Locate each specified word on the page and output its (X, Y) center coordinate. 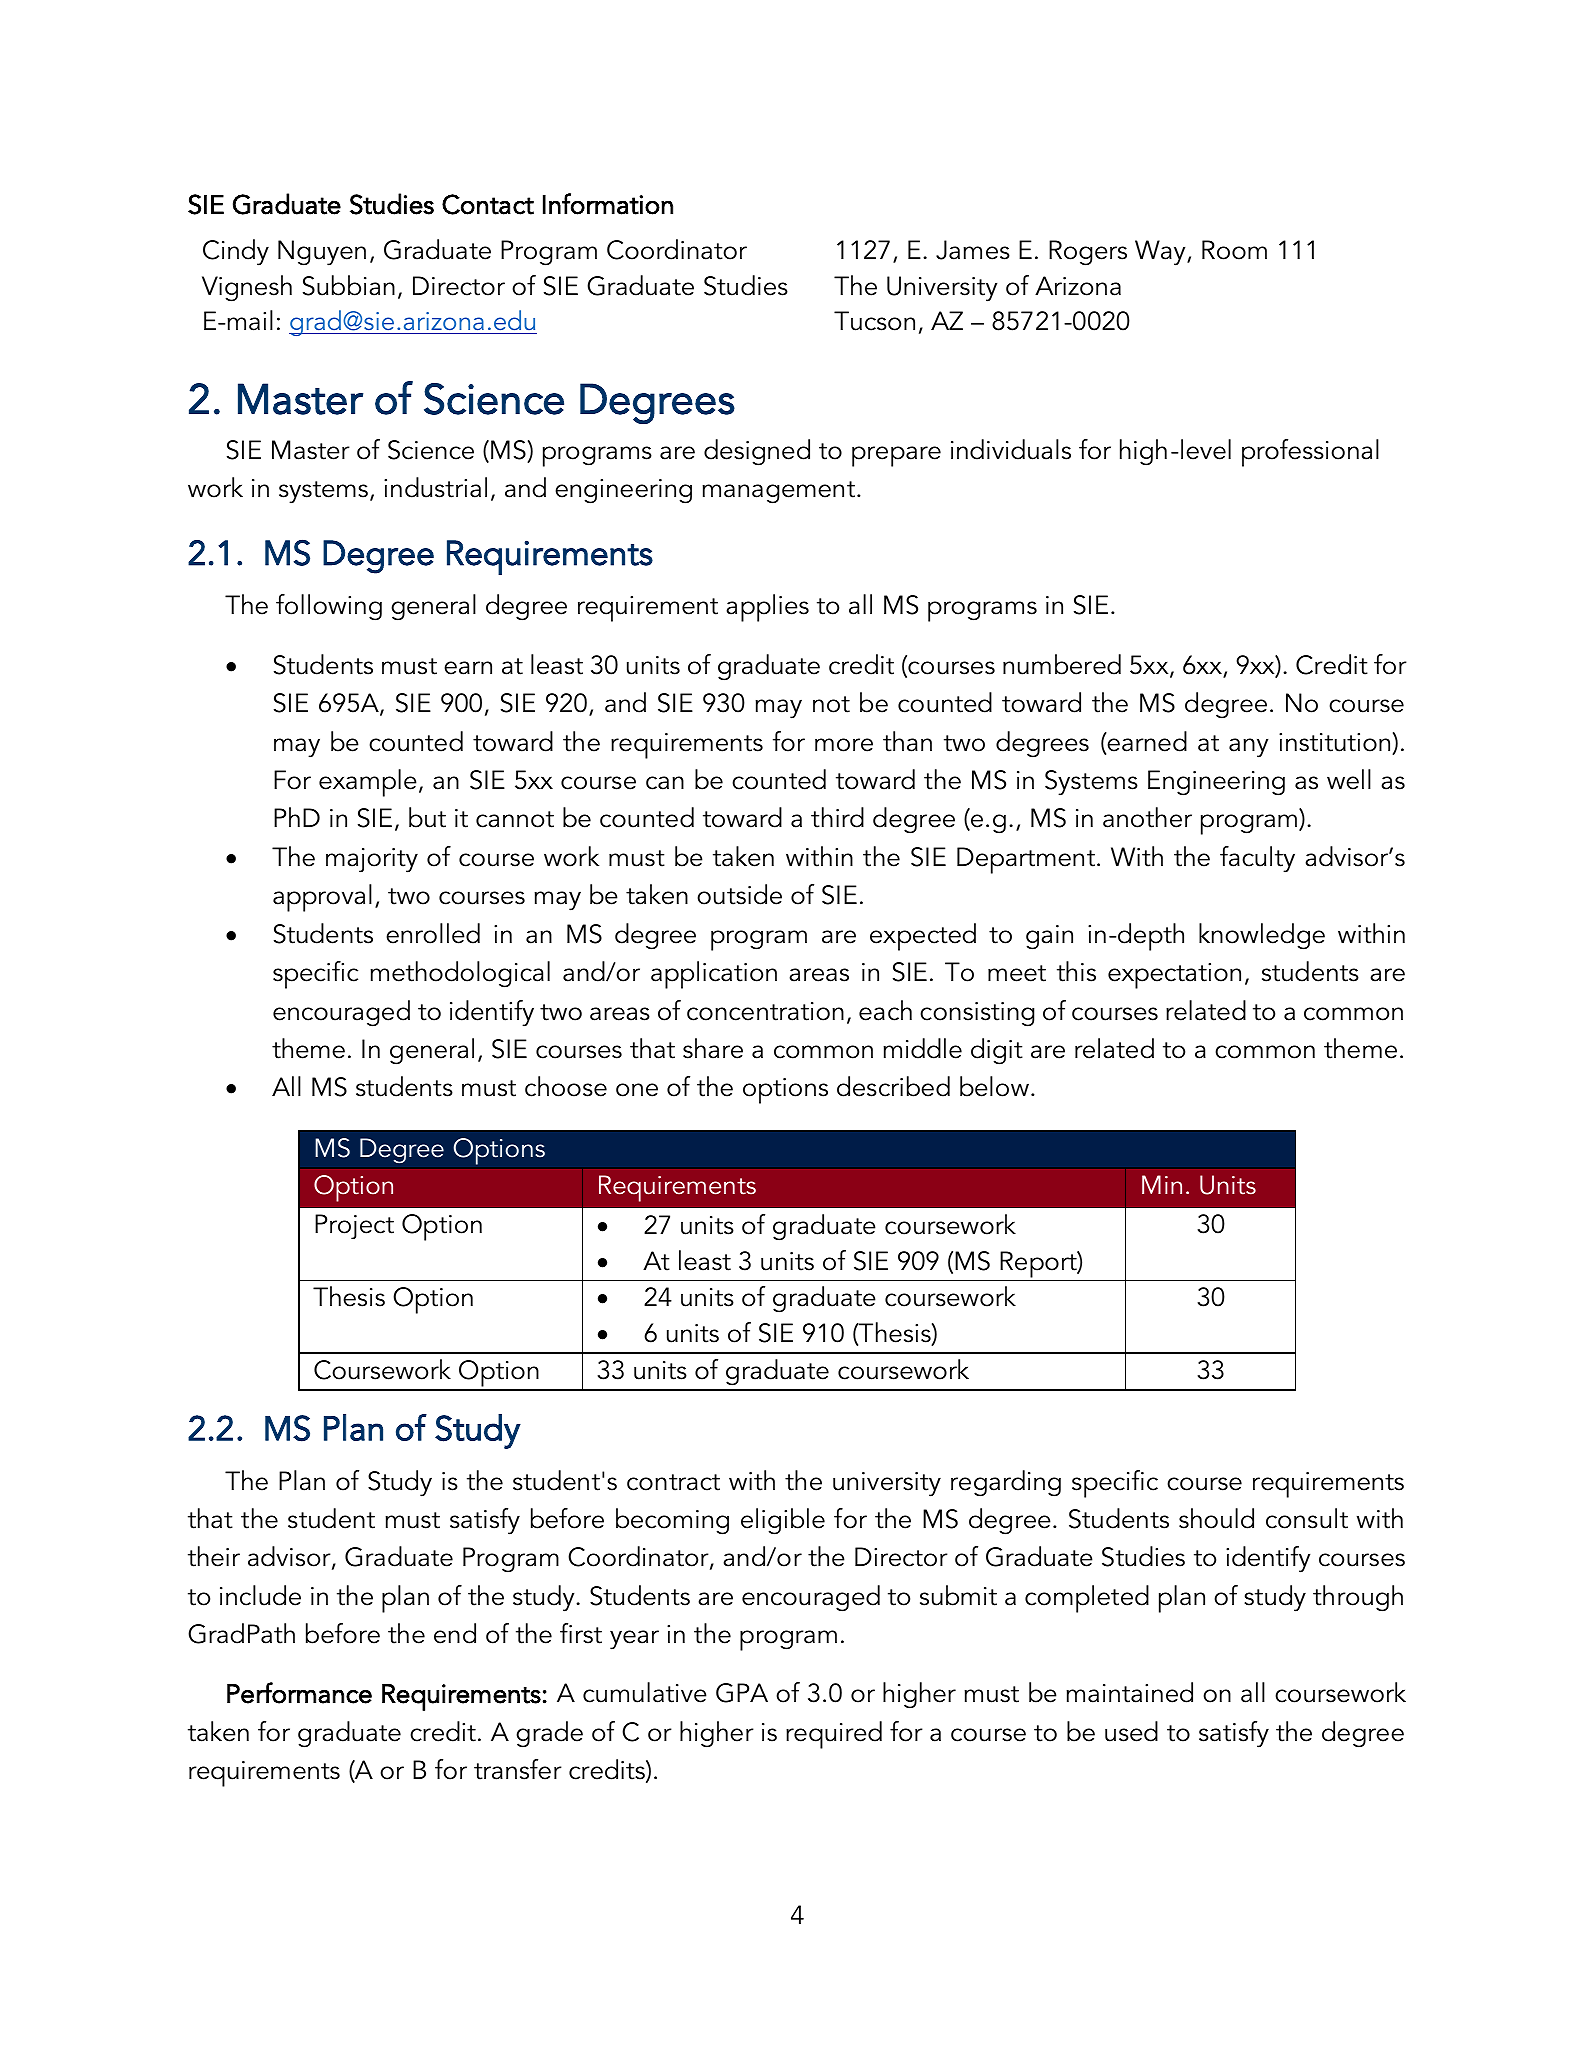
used (1131, 1731)
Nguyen (322, 253)
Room (1234, 250)
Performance (299, 1693)
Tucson (874, 321)
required (834, 1735)
